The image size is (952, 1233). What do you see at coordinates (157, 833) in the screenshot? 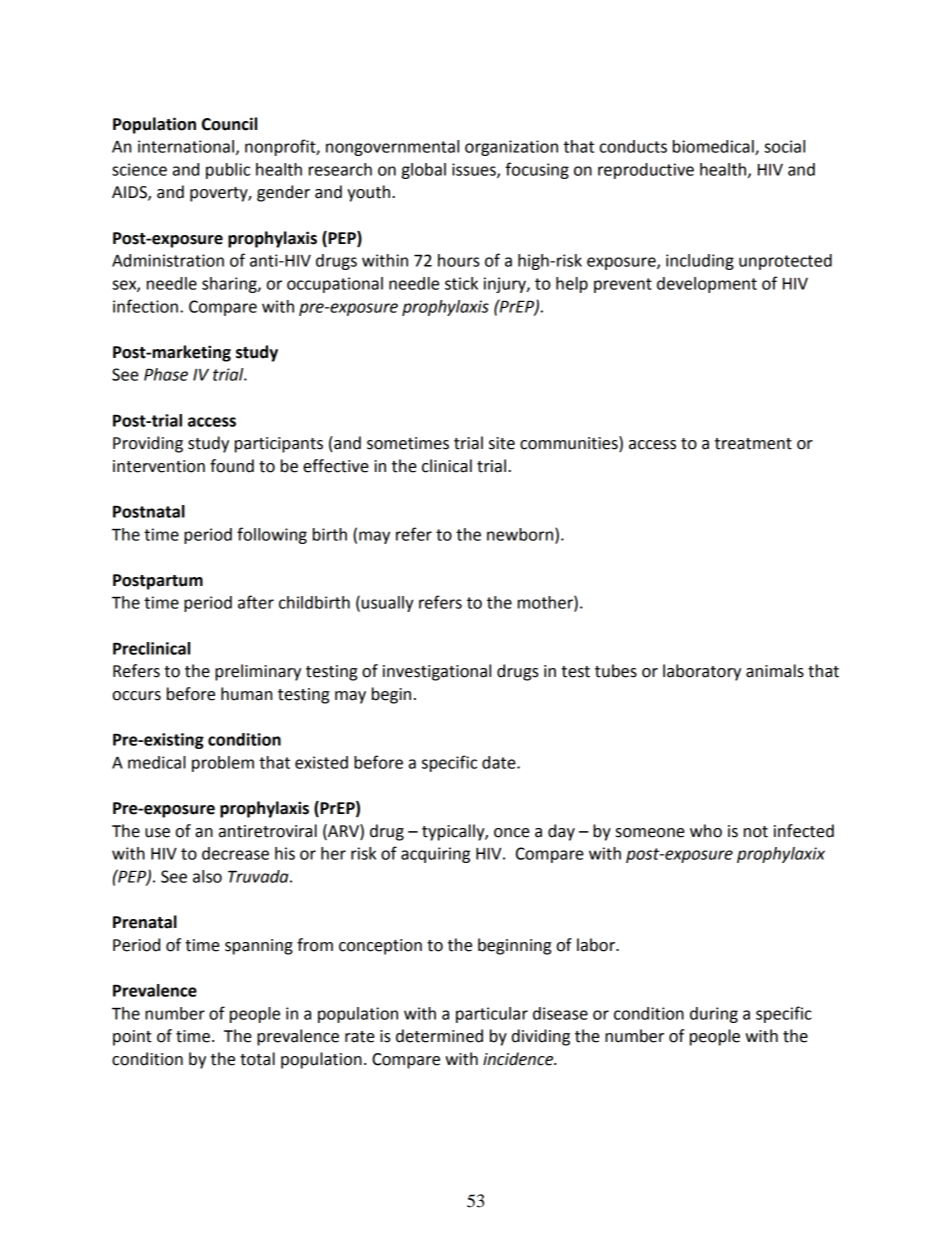
I see `use` at bounding box center [157, 833].
